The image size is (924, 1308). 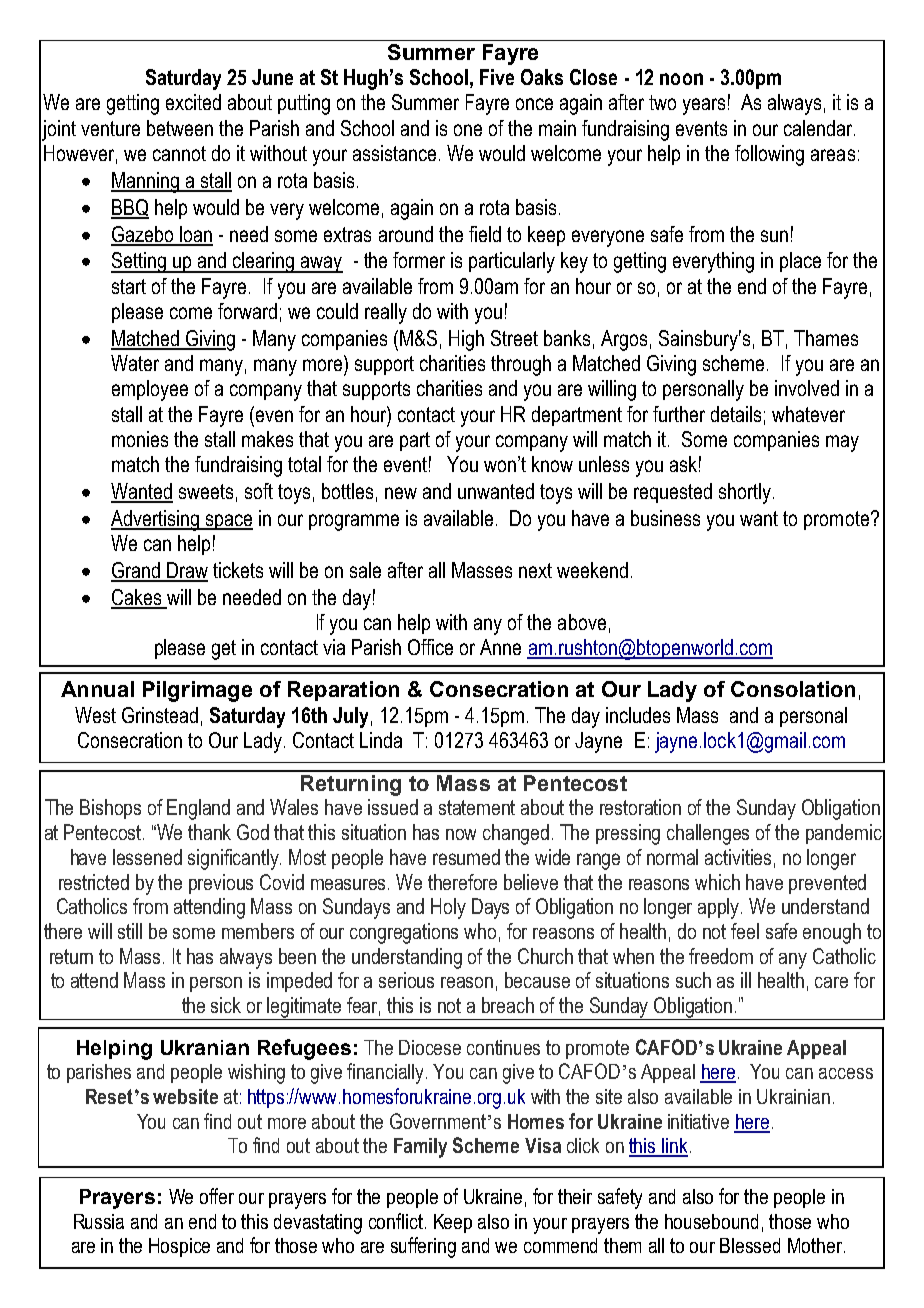 What do you see at coordinates (217, 1196) in the screenshot?
I see `offer` at bounding box center [217, 1196].
